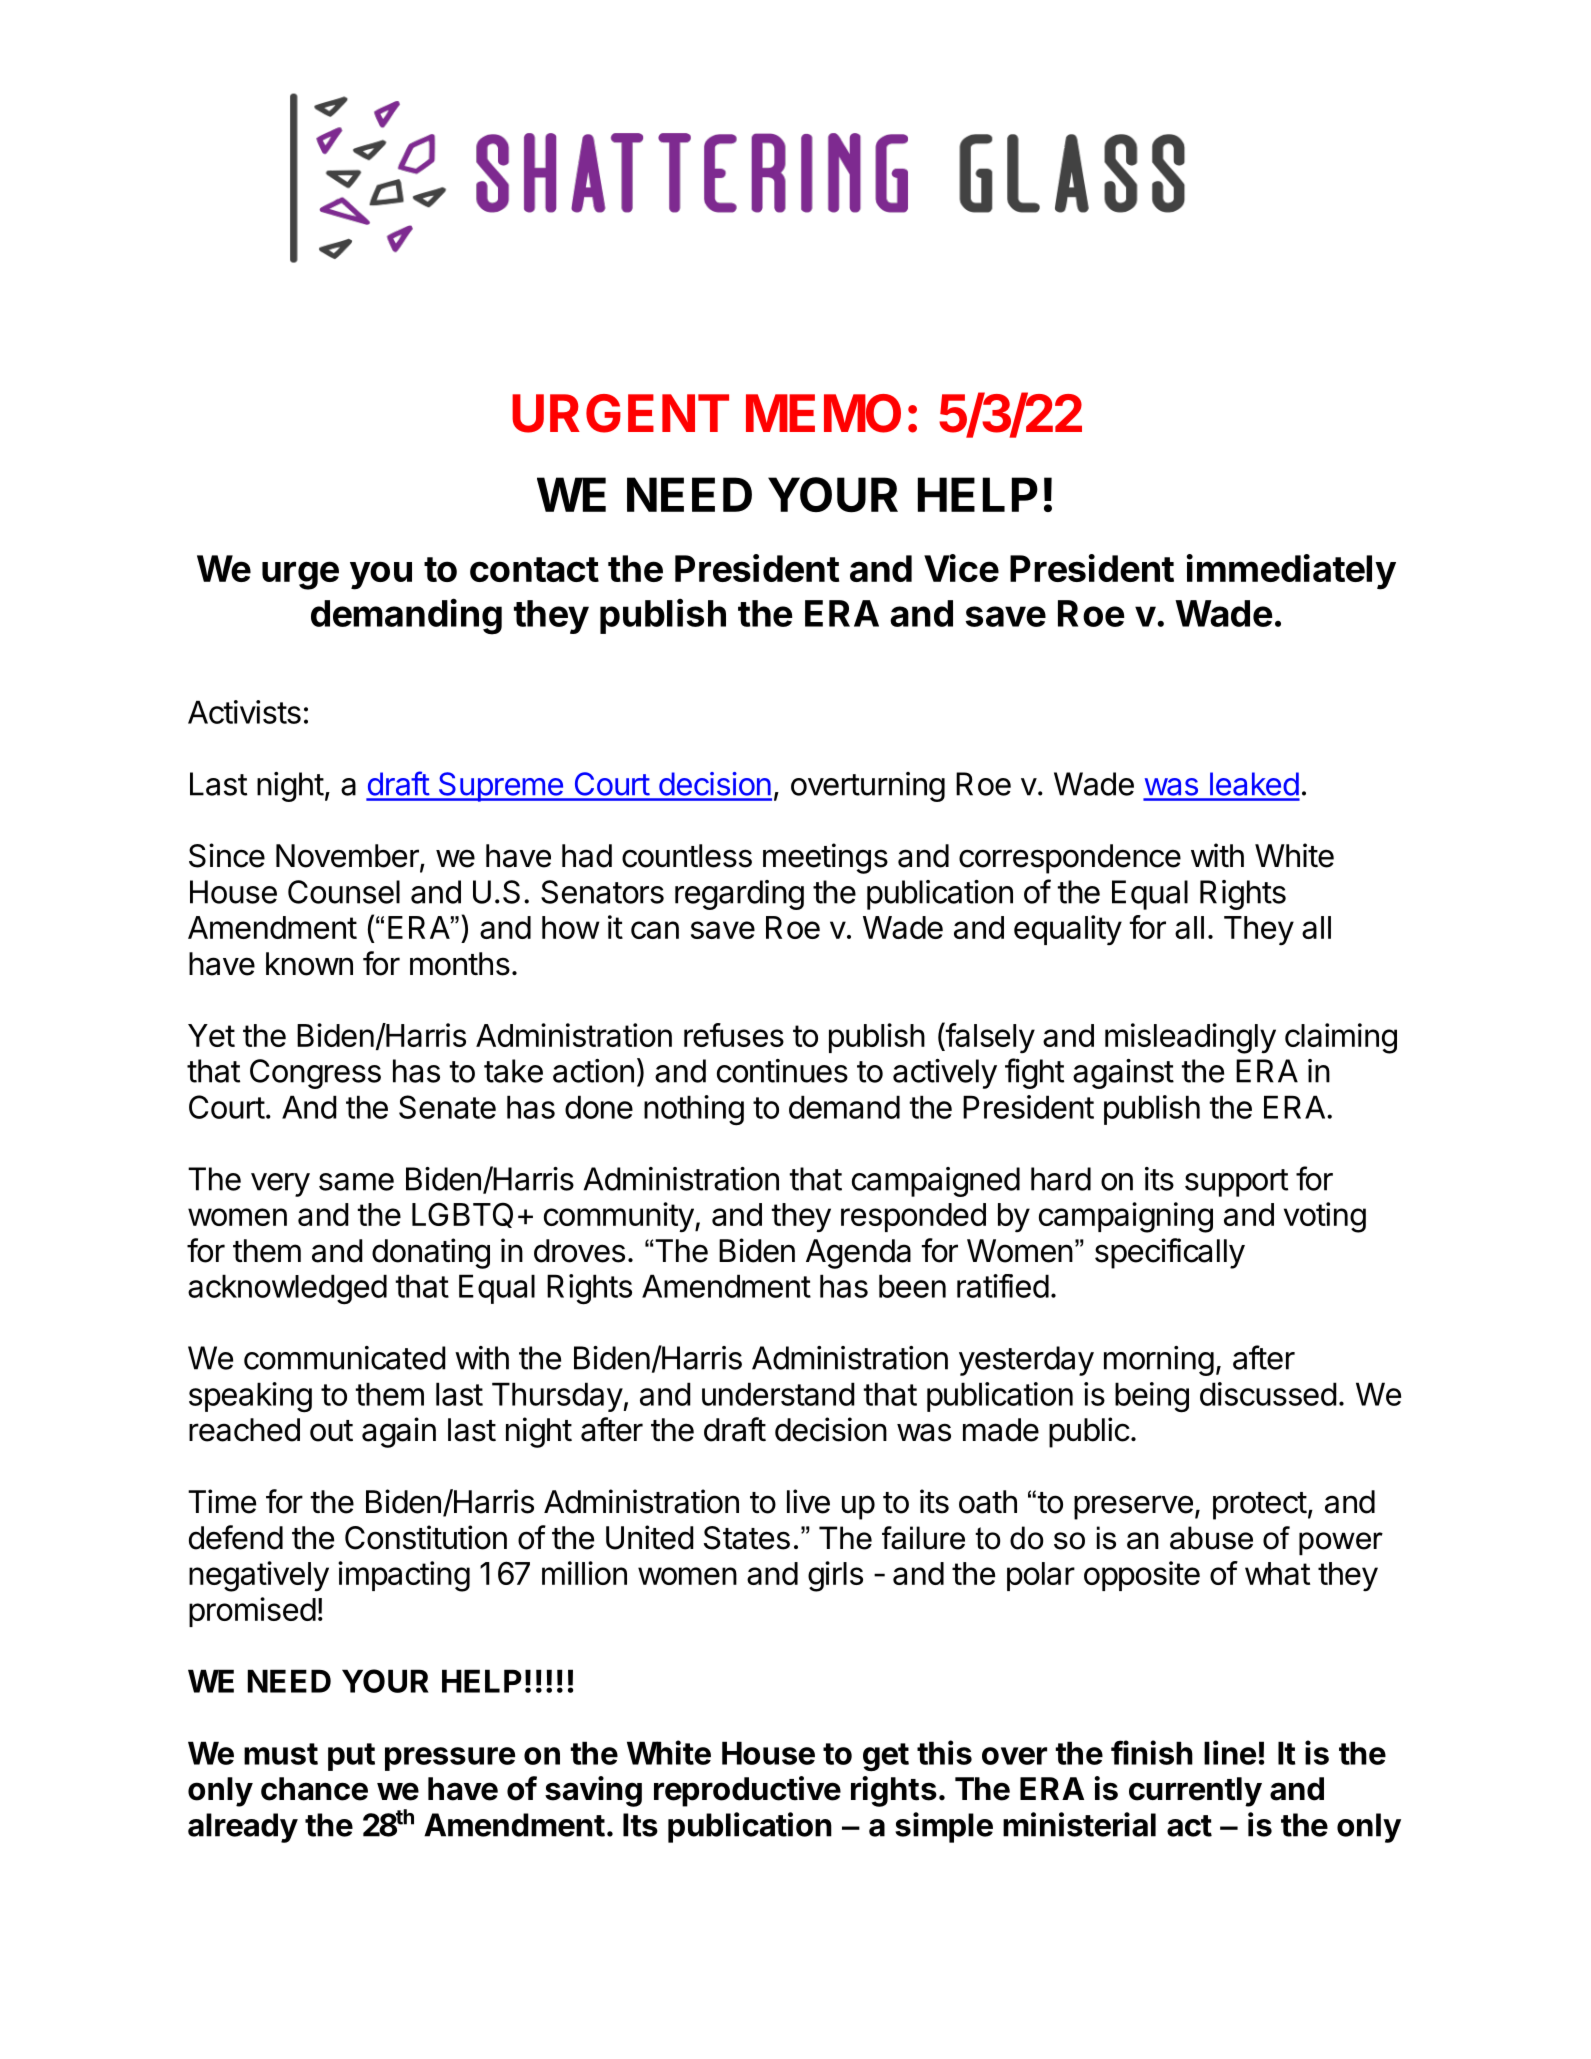 Image resolution: width=1591 pixels, height=2059 pixels. Describe the element at coordinates (1070, 859) in the screenshot. I see `correspondence` at that location.
